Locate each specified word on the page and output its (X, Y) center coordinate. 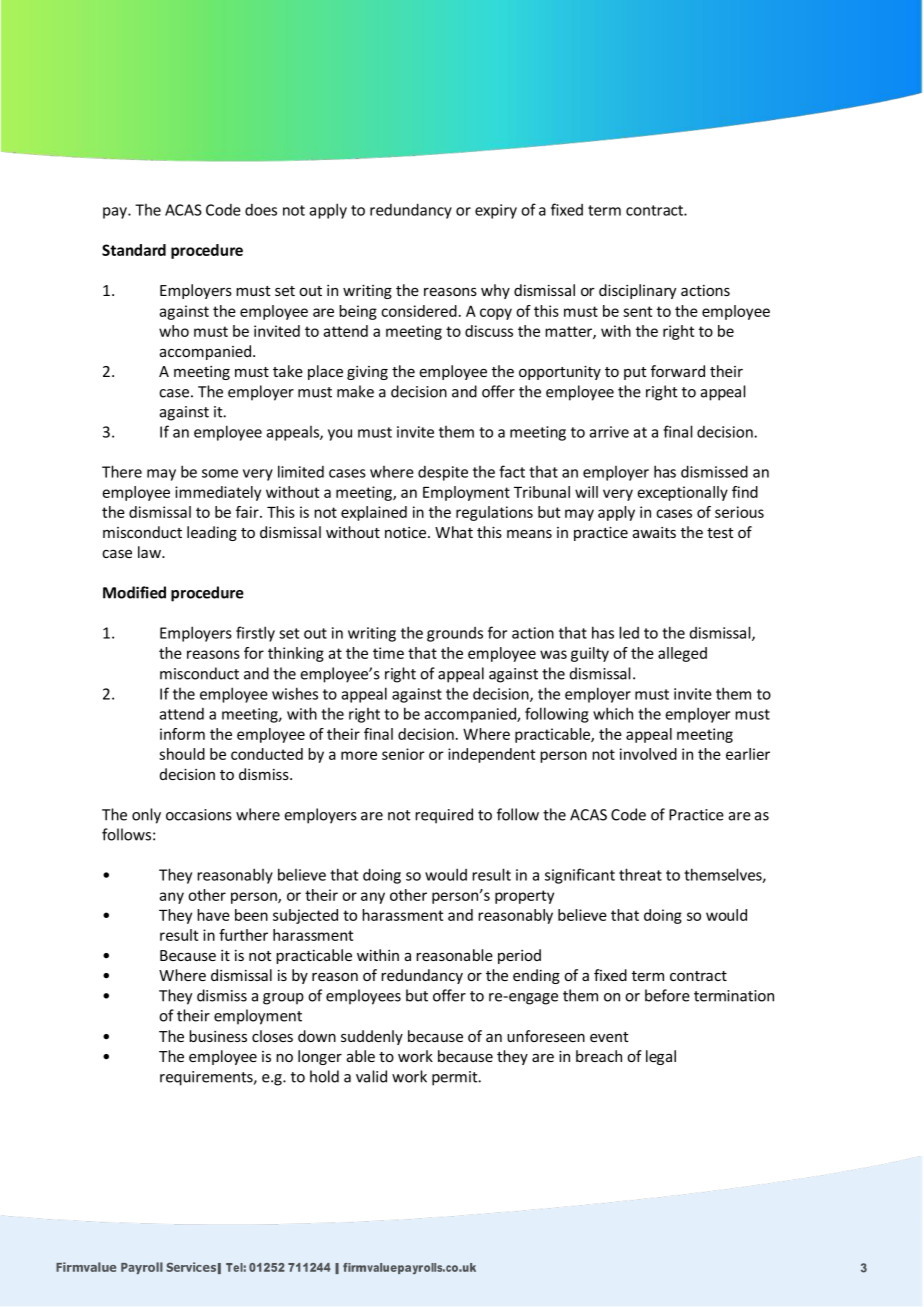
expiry (496, 211)
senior (403, 754)
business (218, 1036)
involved (648, 754)
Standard (134, 250)
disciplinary (637, 291)
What (454, 532)
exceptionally (683, 493)
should (182, 754)
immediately (218, 493)
